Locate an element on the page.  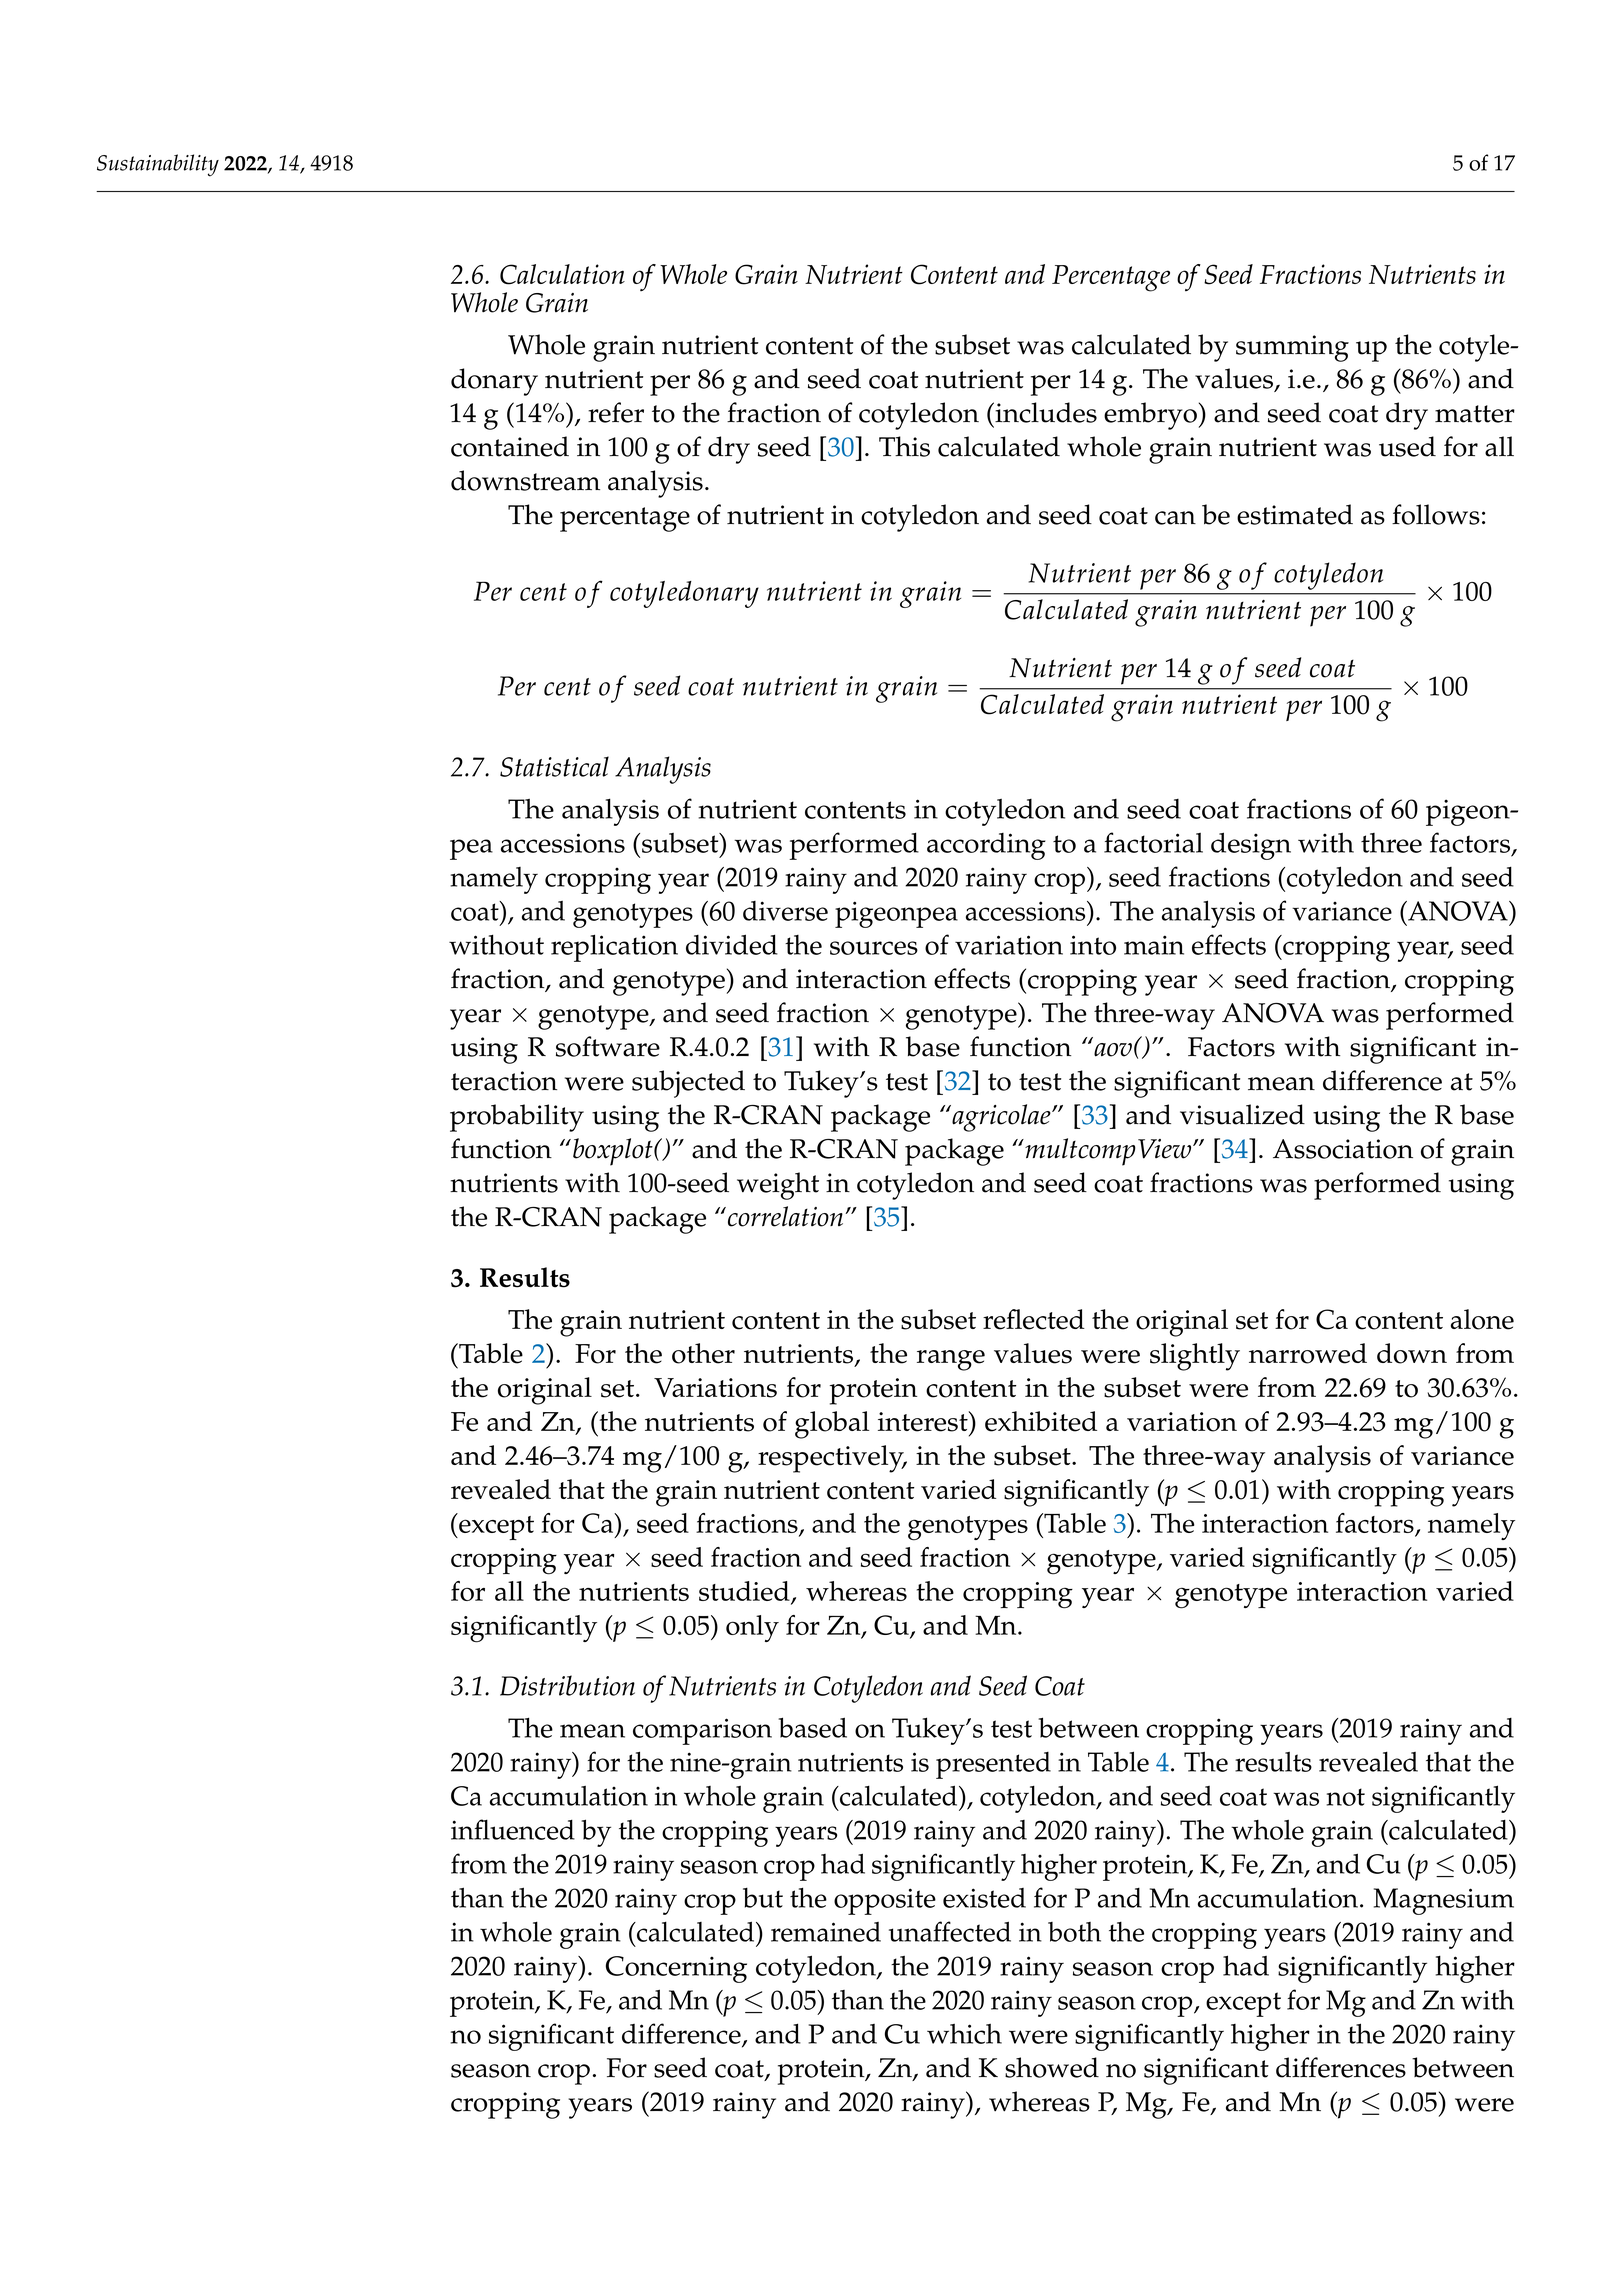
influenced is located at coordinates (513, 1829).
